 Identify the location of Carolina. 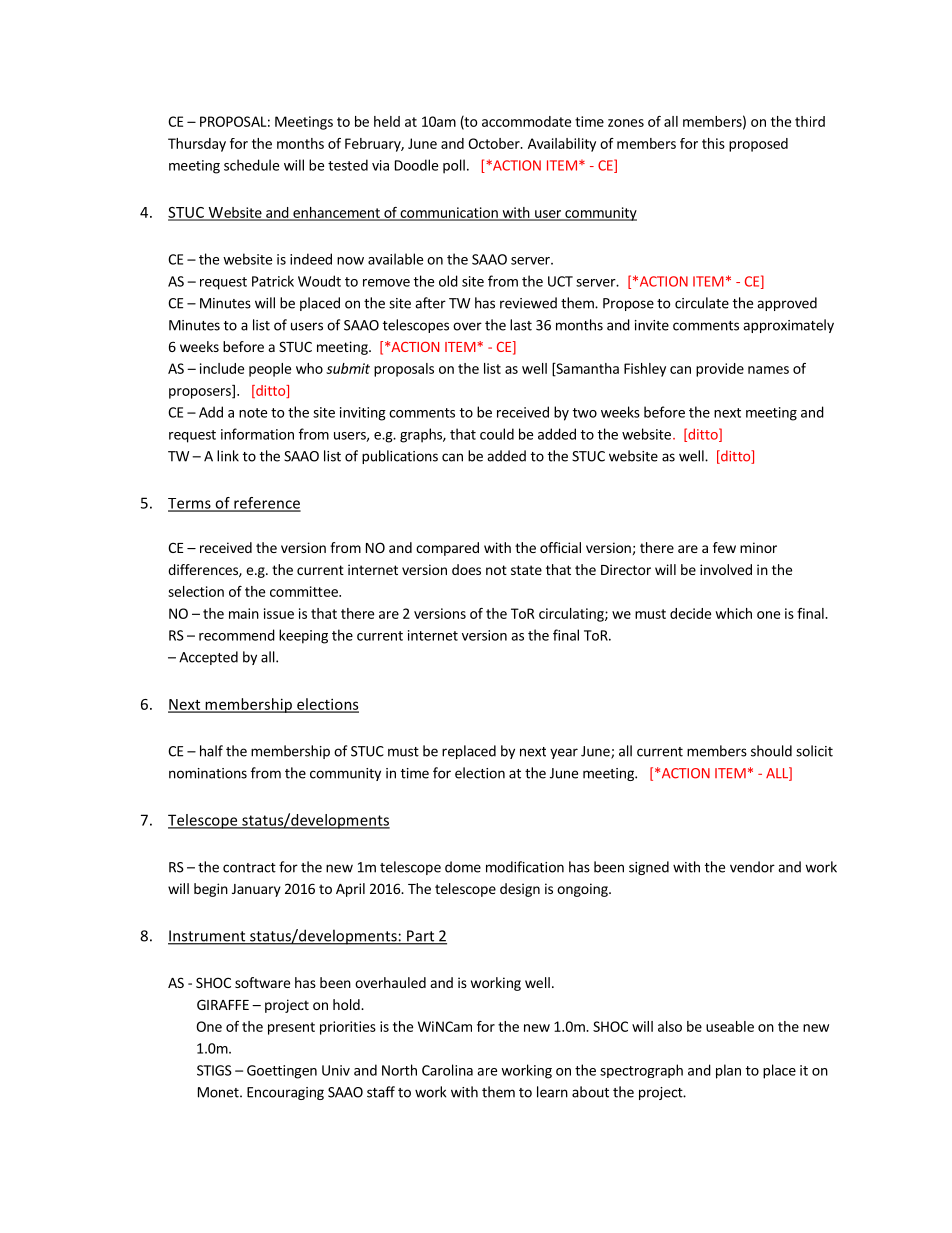
(447, 1070).
